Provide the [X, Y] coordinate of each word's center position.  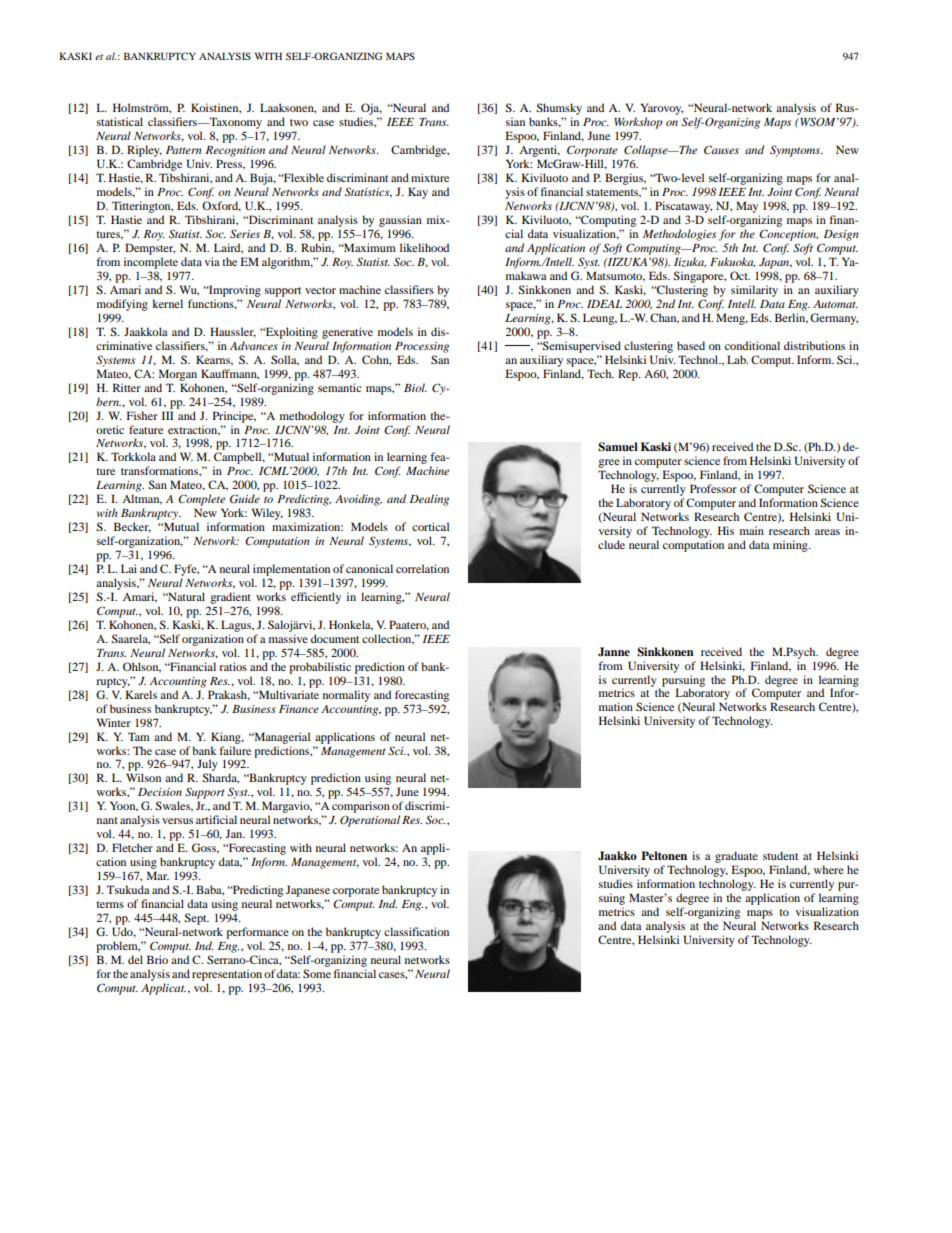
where [829, 869]
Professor [713, 488]
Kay [418, 193]
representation [227, 975]
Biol [415, 387]
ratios [233, 666]
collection [388, 639]
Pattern [184, 150]
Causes [721, 150]
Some [317, 973]
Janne [614, 652]
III [168, 415]
